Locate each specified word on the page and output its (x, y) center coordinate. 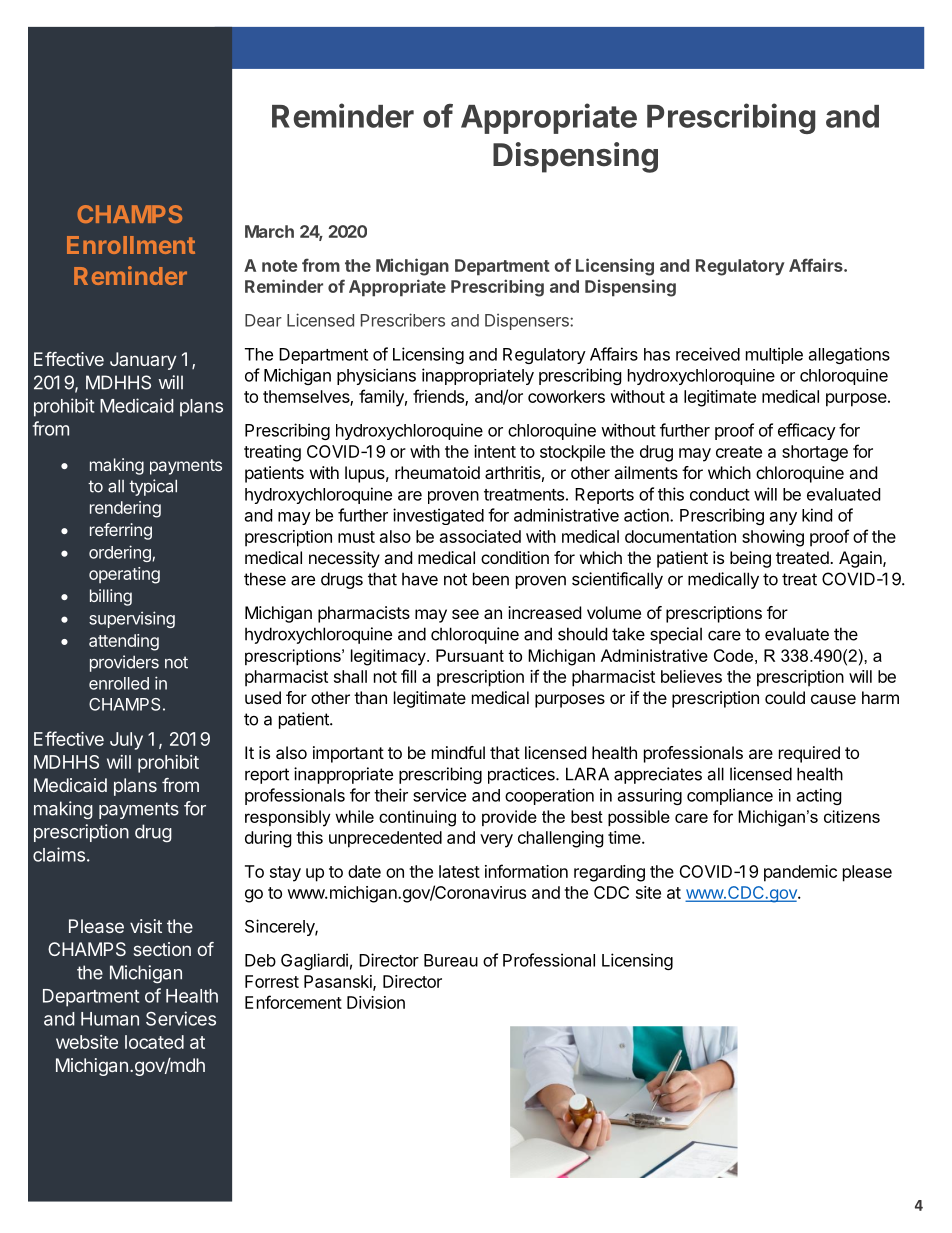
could (785, 697)
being (750, 559)
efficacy (807, 431)
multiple (774, 355)
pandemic (800, 873)
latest (459, 871)
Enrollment (131, 245)
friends (439, 397)
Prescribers (403, 320)
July (126, 741)
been (491, 579)
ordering (121, 553)
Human (110, 1019)
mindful (458, 752)
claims (59, 854)
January (143, 361)
